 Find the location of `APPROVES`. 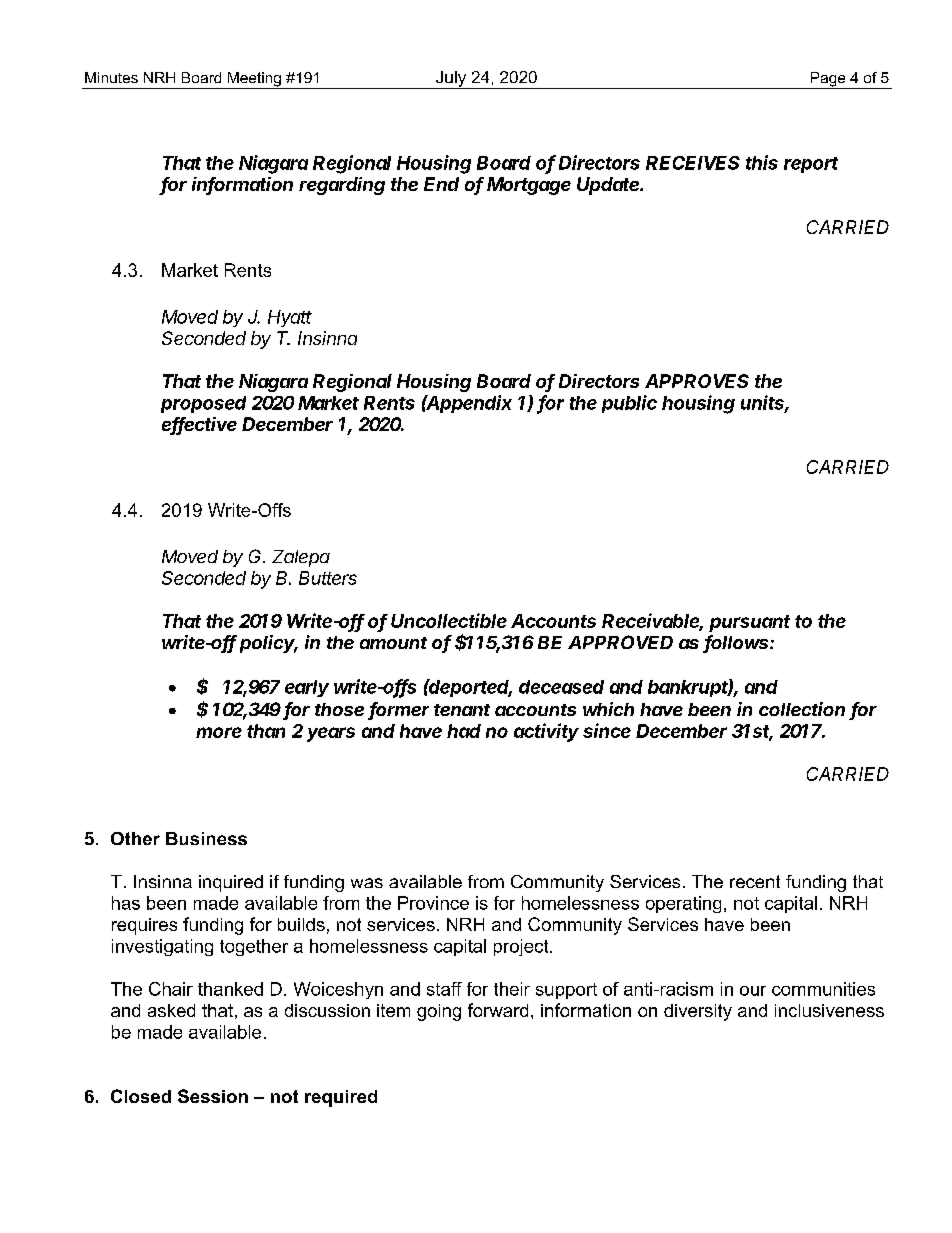

APPROVES is located at coordinates (697, 381).
